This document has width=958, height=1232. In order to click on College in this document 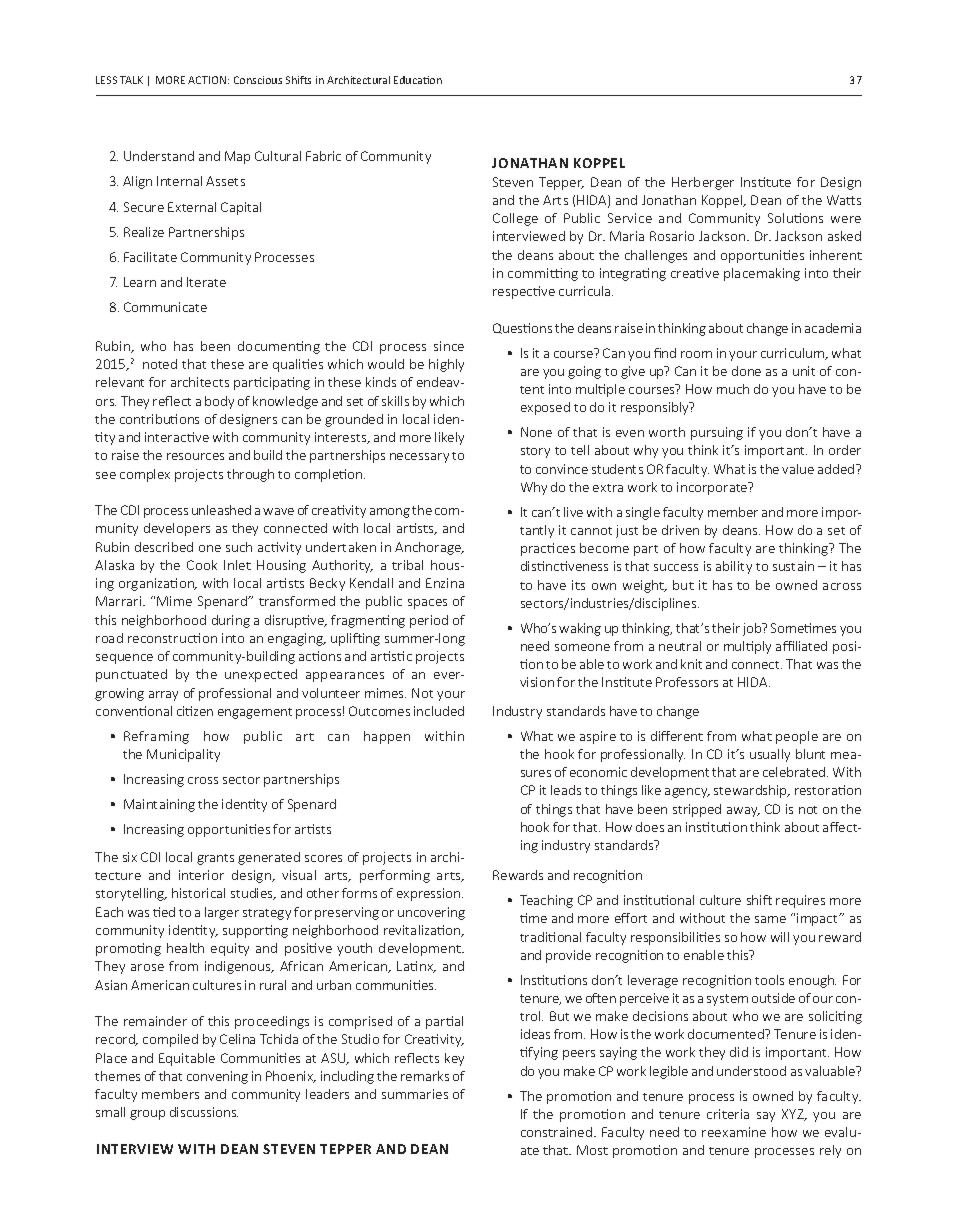, I will do `click(515, 219)`.
